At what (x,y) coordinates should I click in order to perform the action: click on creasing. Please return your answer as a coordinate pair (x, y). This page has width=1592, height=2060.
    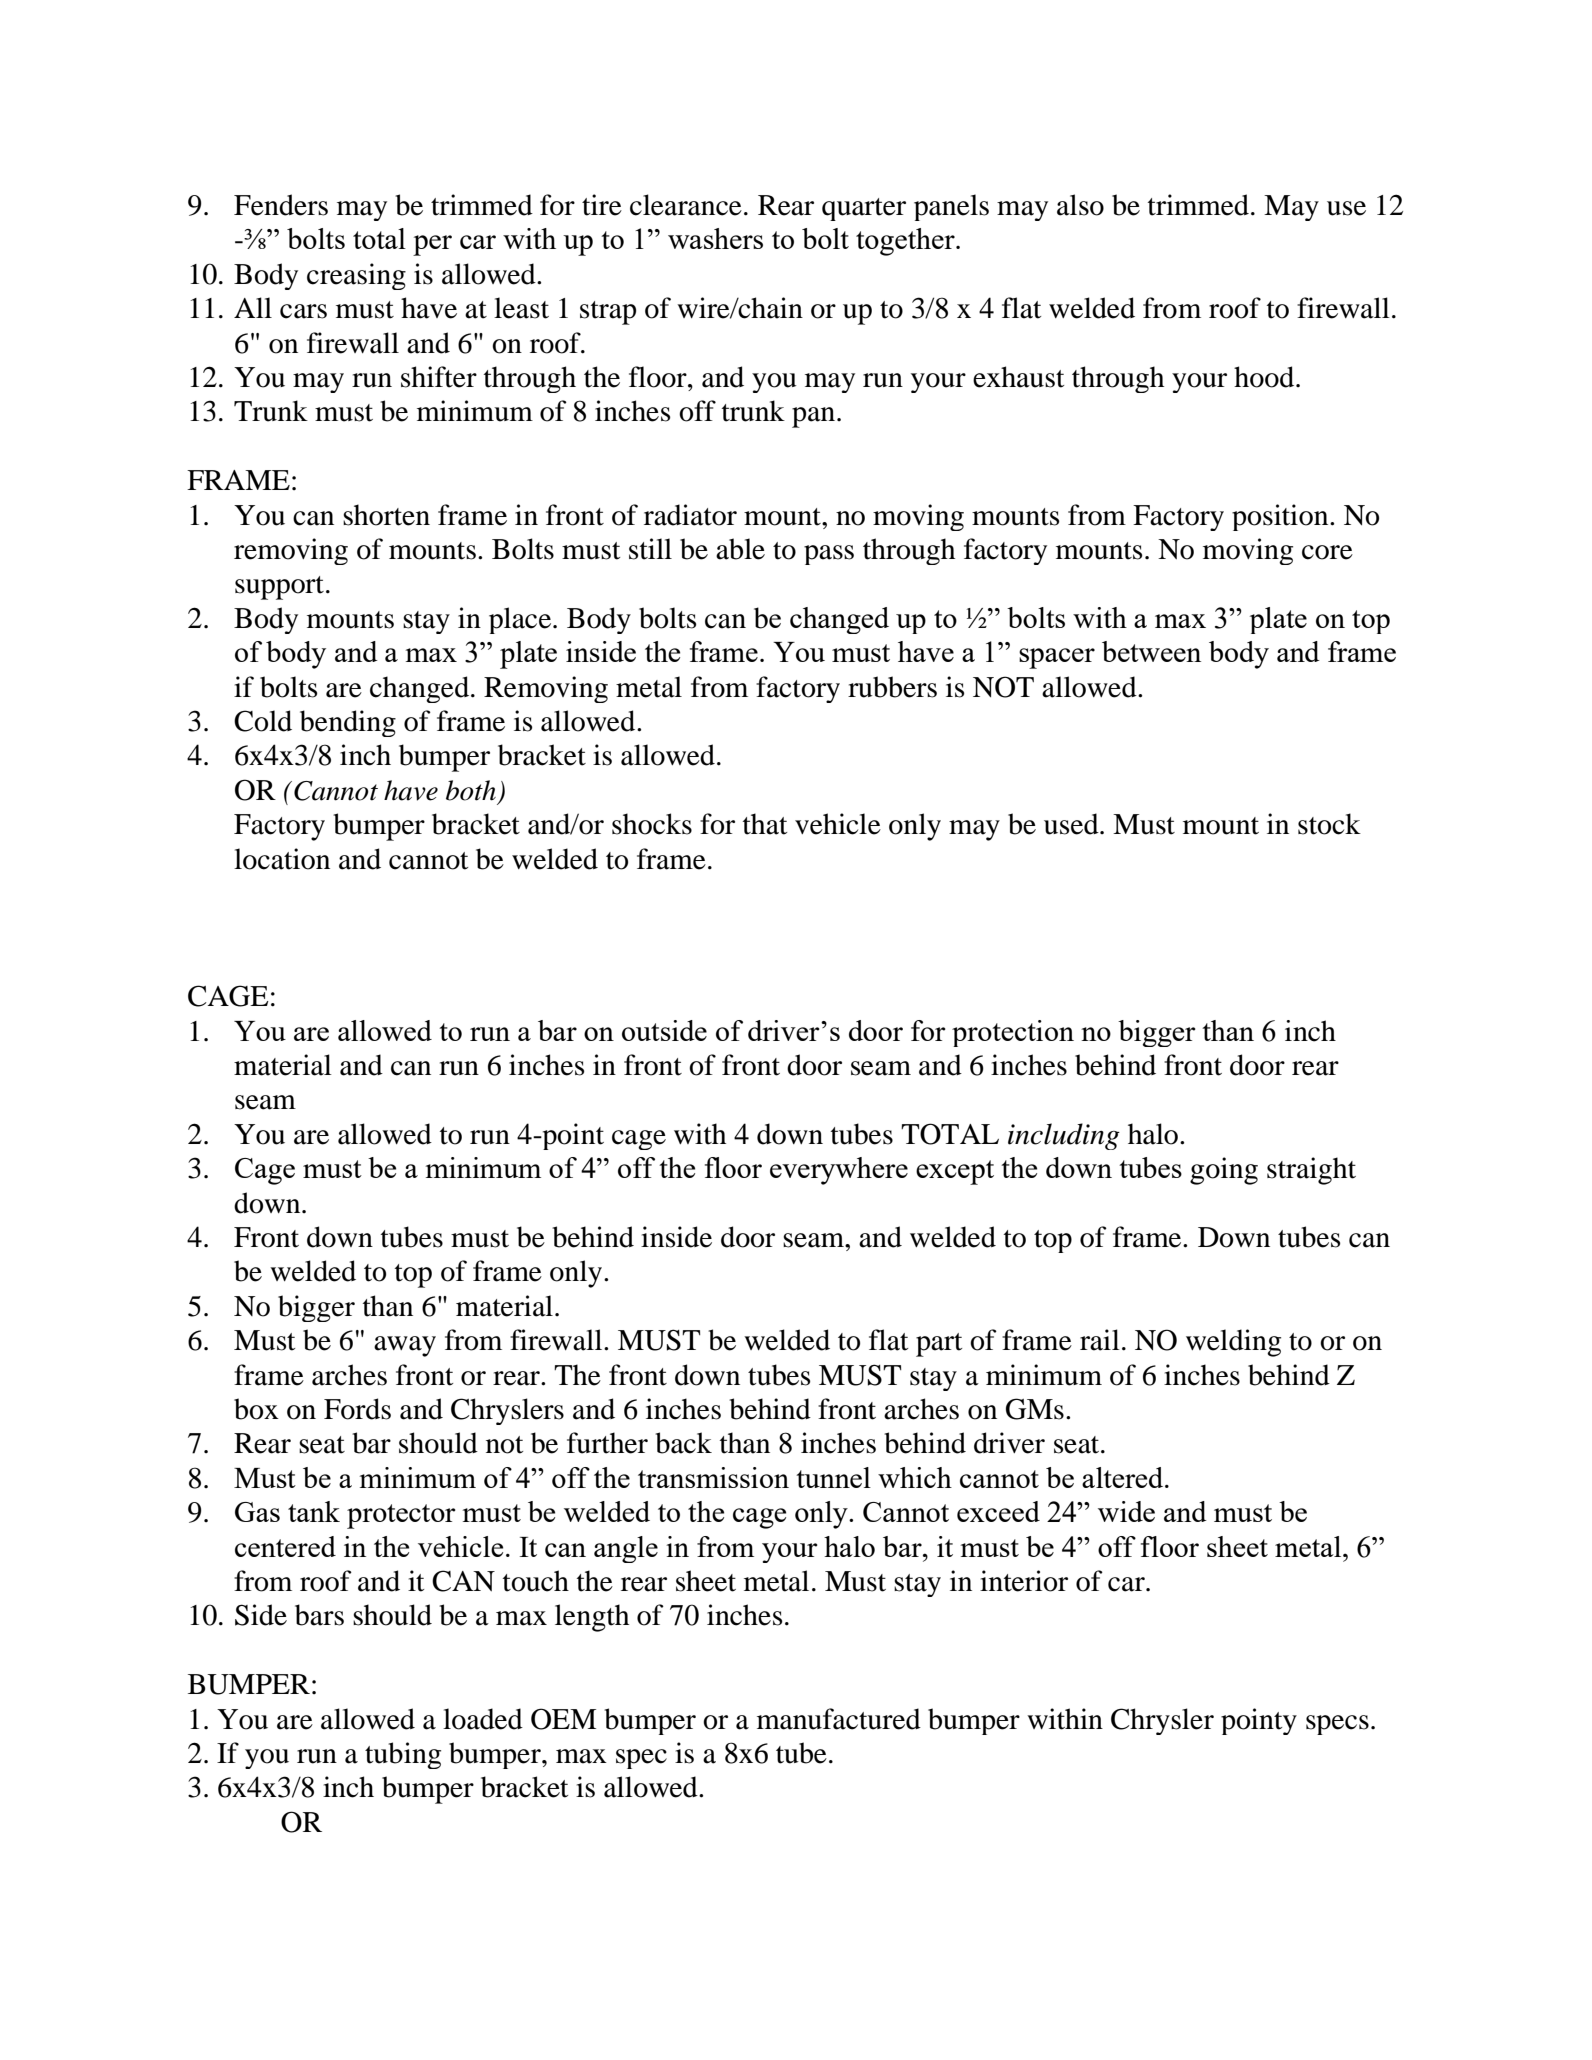
    Looking at the image, I should click on (356, 276).
